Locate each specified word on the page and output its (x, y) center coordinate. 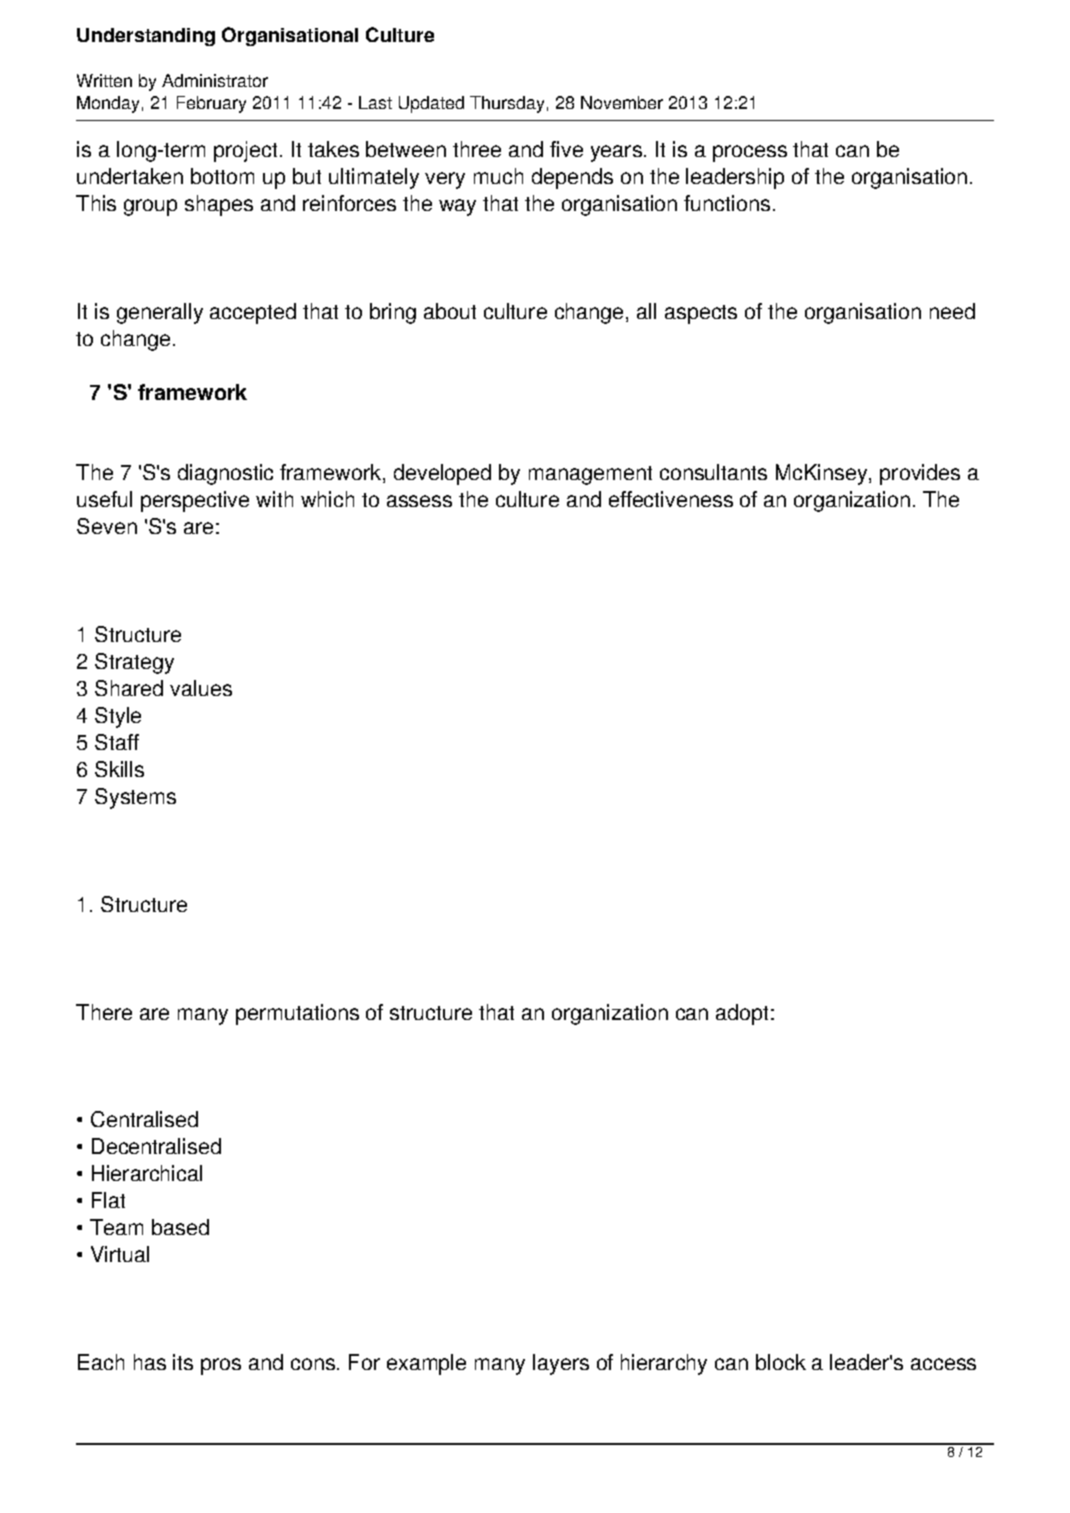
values (201, 688)
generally (160, 313)
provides (920, 474)
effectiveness (671, 499)
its (183, 1362)
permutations (297, 1014)
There (104, 1012)
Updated (431, 104)
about (450, 311)
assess (419, 501)
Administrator (215, 80)
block (781, 1362)
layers (561, 1364)
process (750, 153)
